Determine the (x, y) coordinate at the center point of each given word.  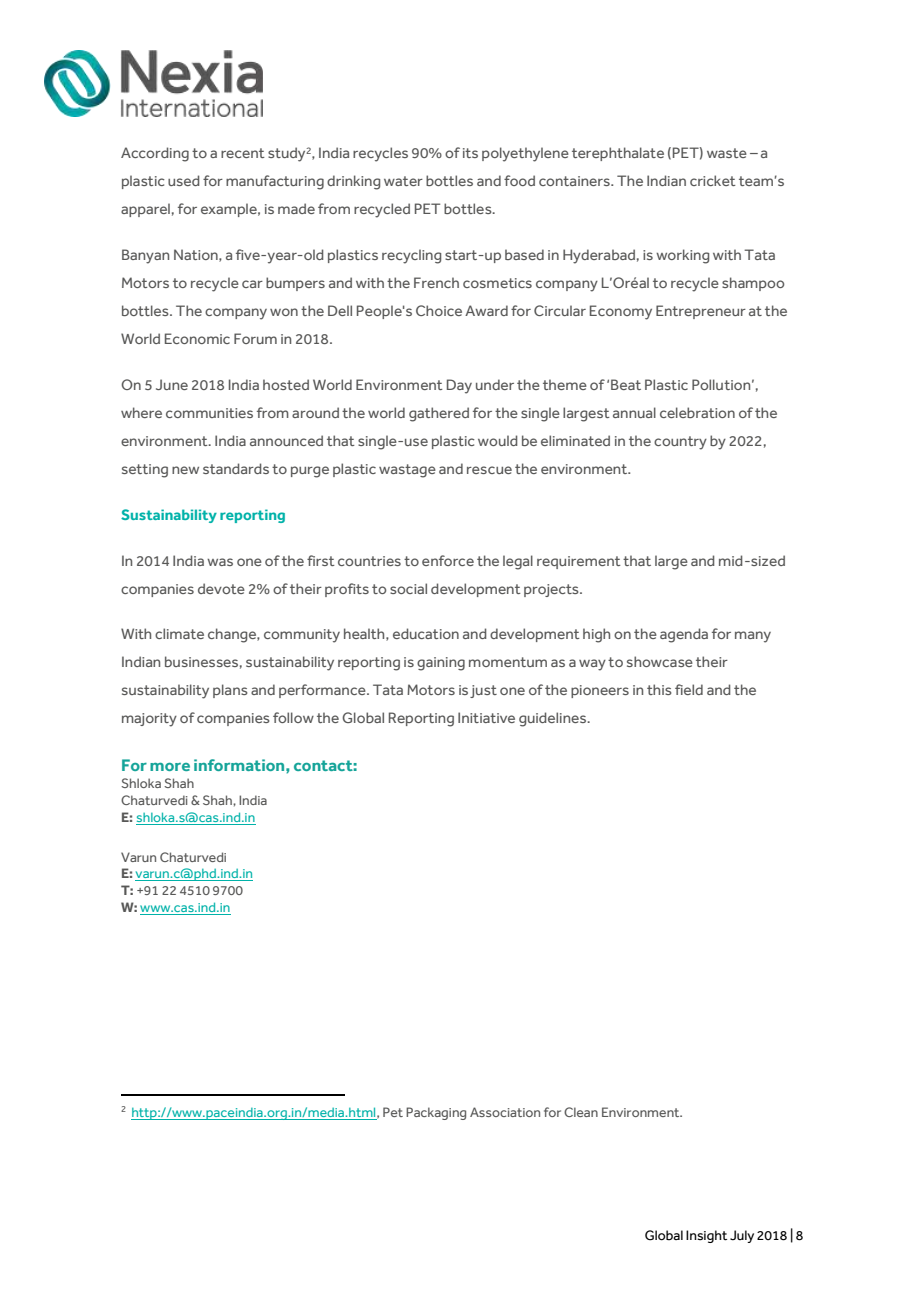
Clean (581, 1112)
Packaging (436, 1113)
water (403, 181)
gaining (441, 664)
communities (209, 413)
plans (230, 691)
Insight (706, 1236)
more (170, 767)
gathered (439, 414)
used (184, 180)
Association (505, 1112)
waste (727, 153)
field (689, 689)
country (680, 443)
